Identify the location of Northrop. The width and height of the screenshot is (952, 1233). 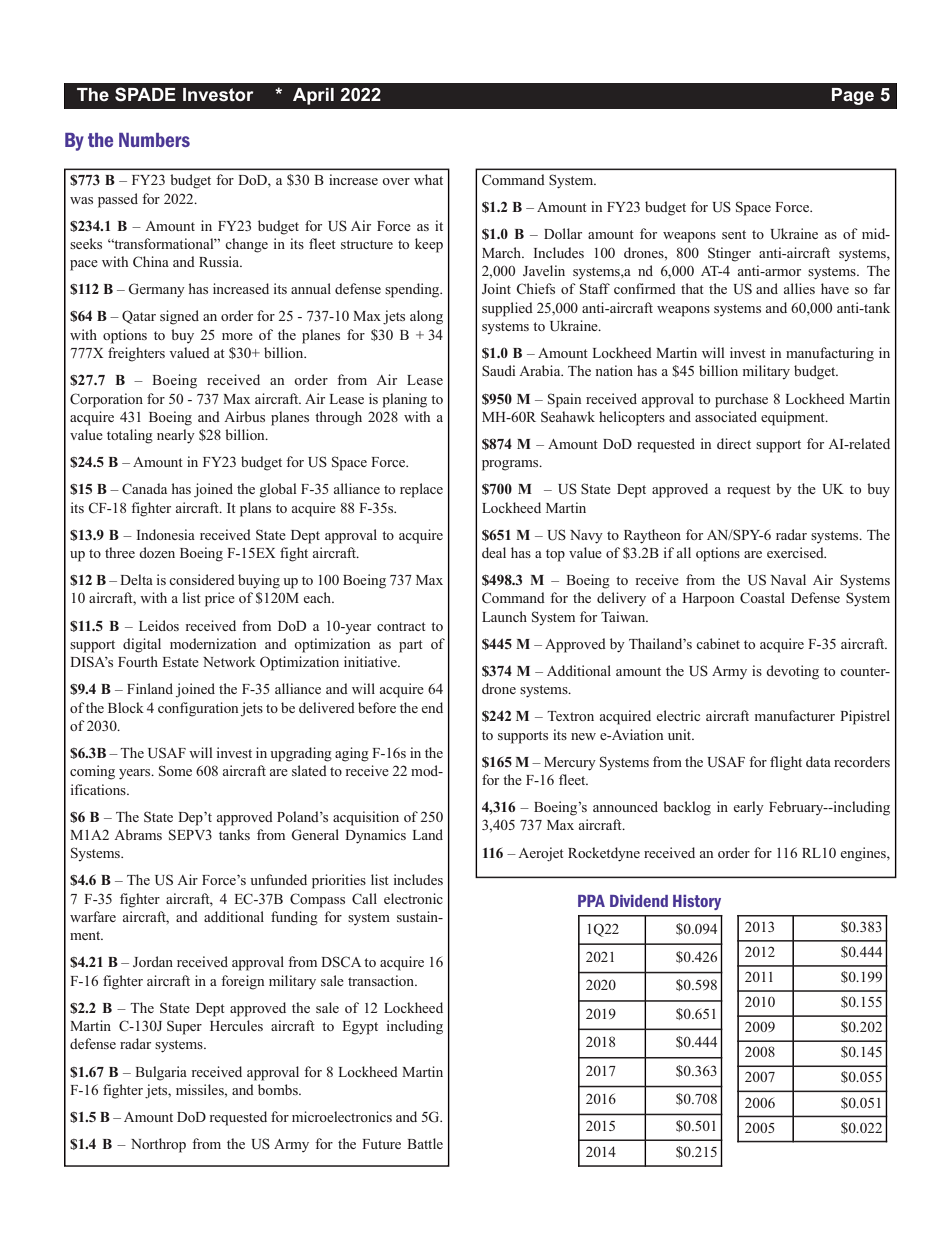
(158, 1145).
